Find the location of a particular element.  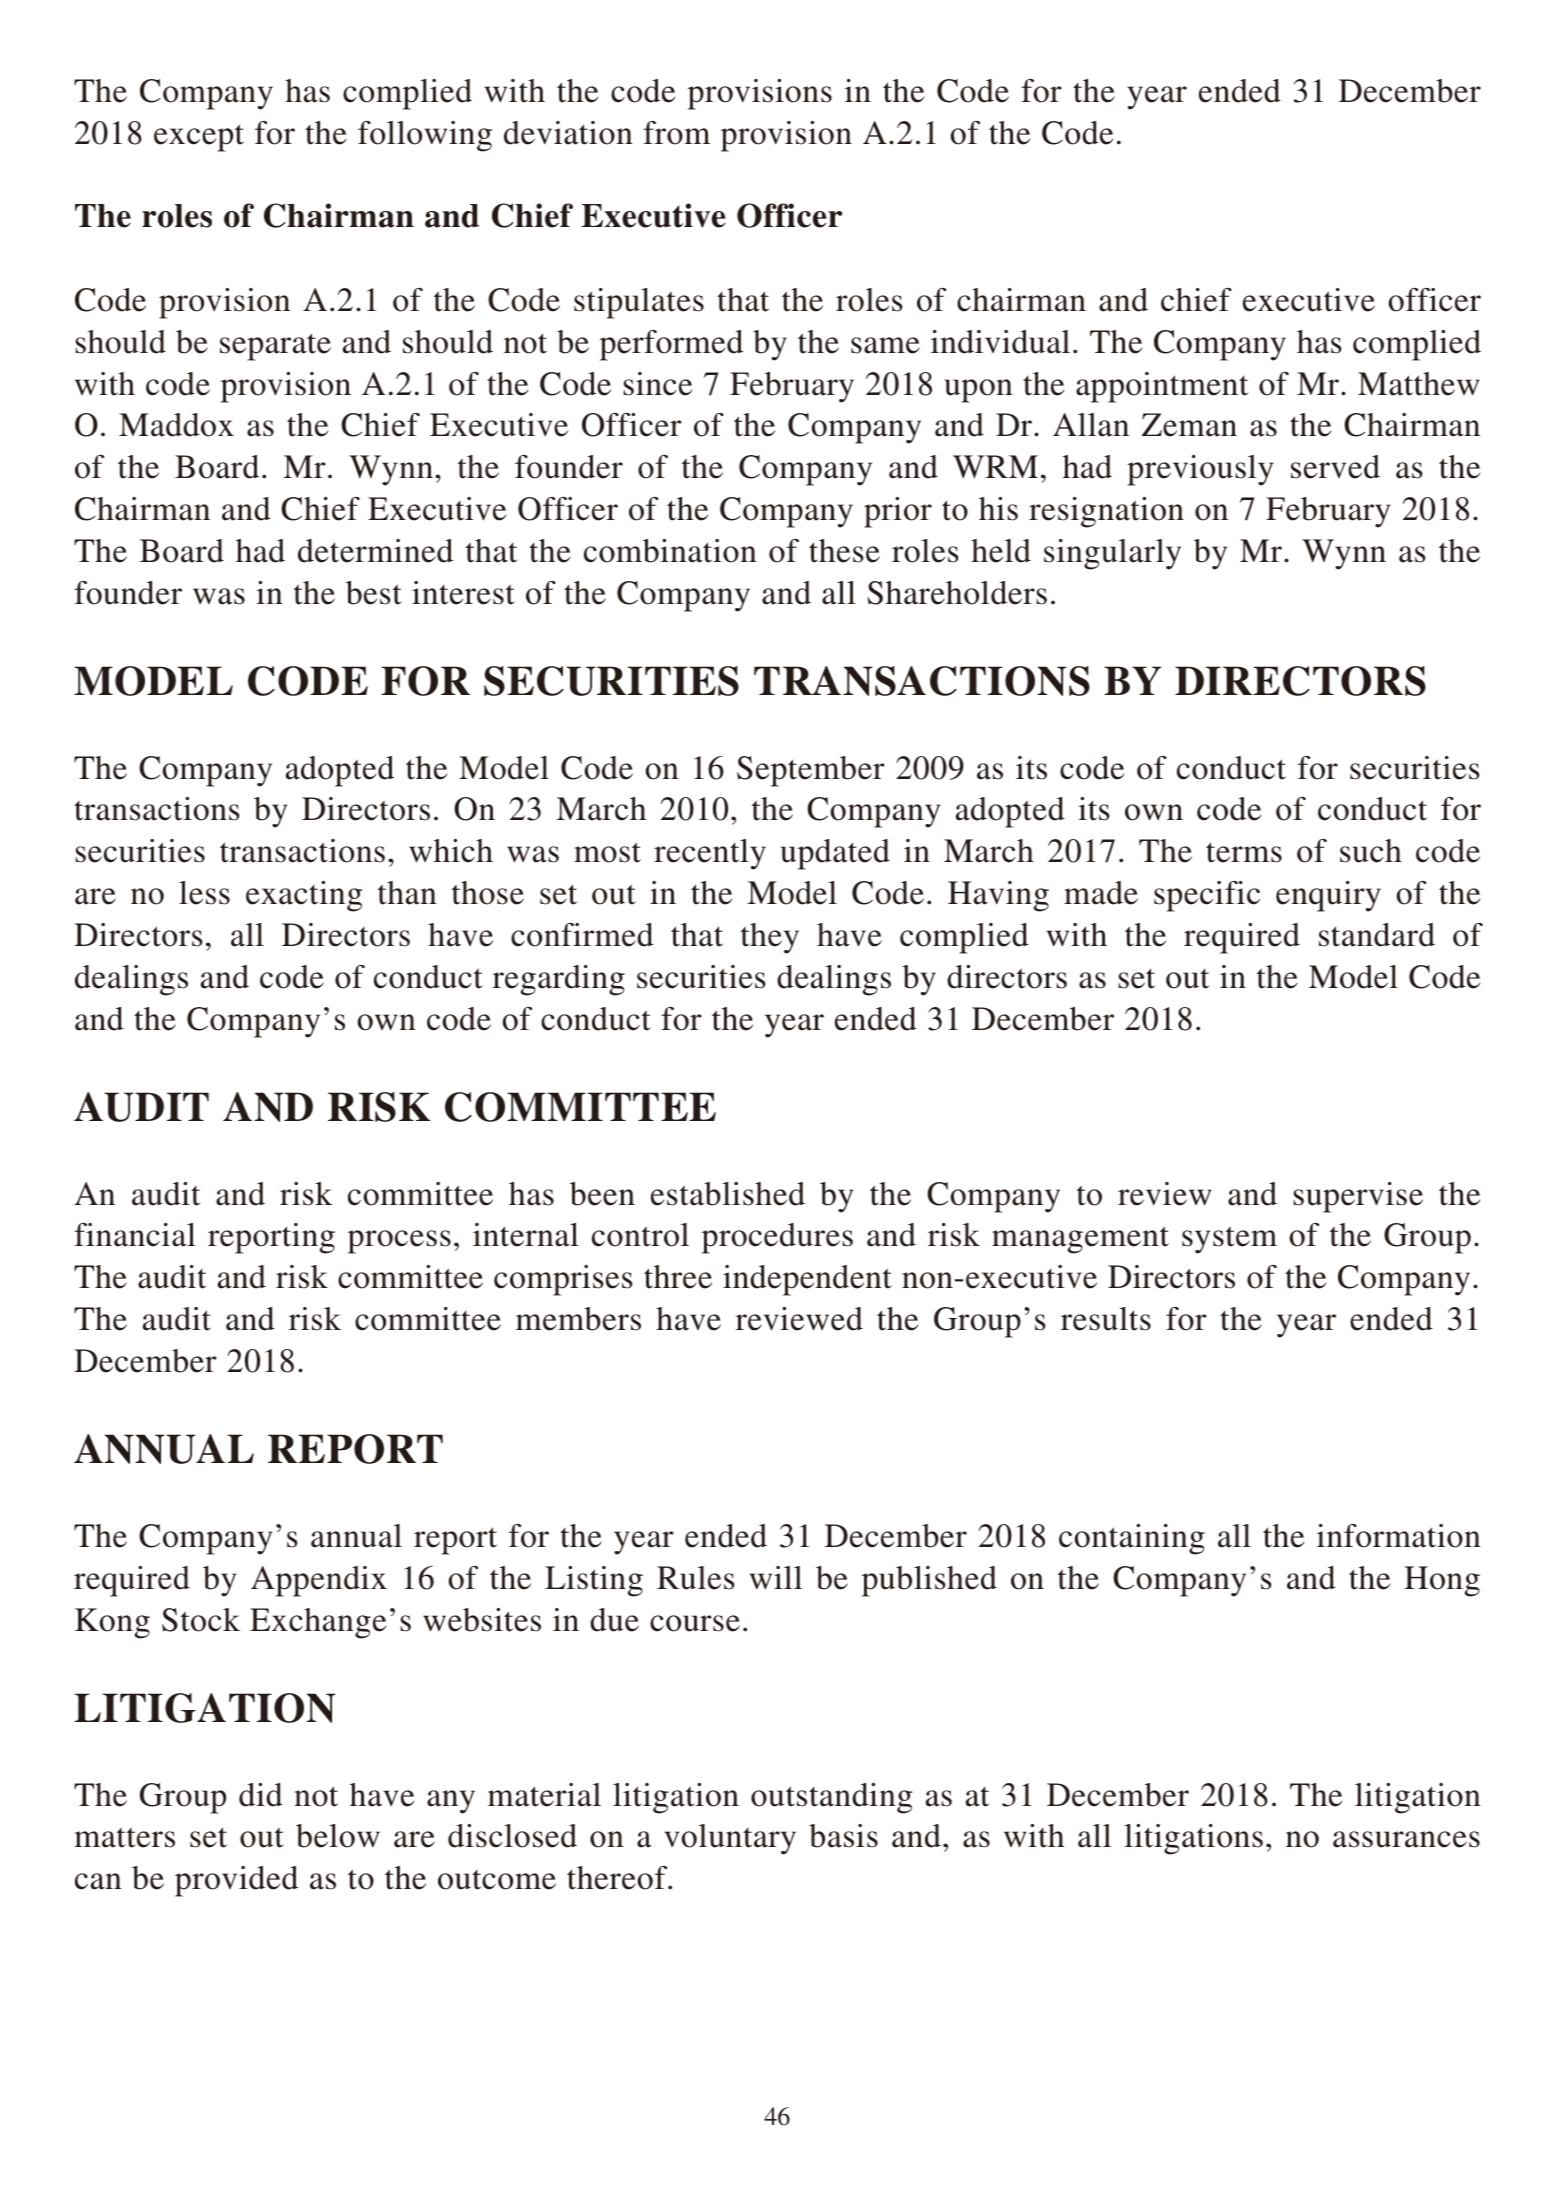

appointment is located at coordinates (1162, 387).
